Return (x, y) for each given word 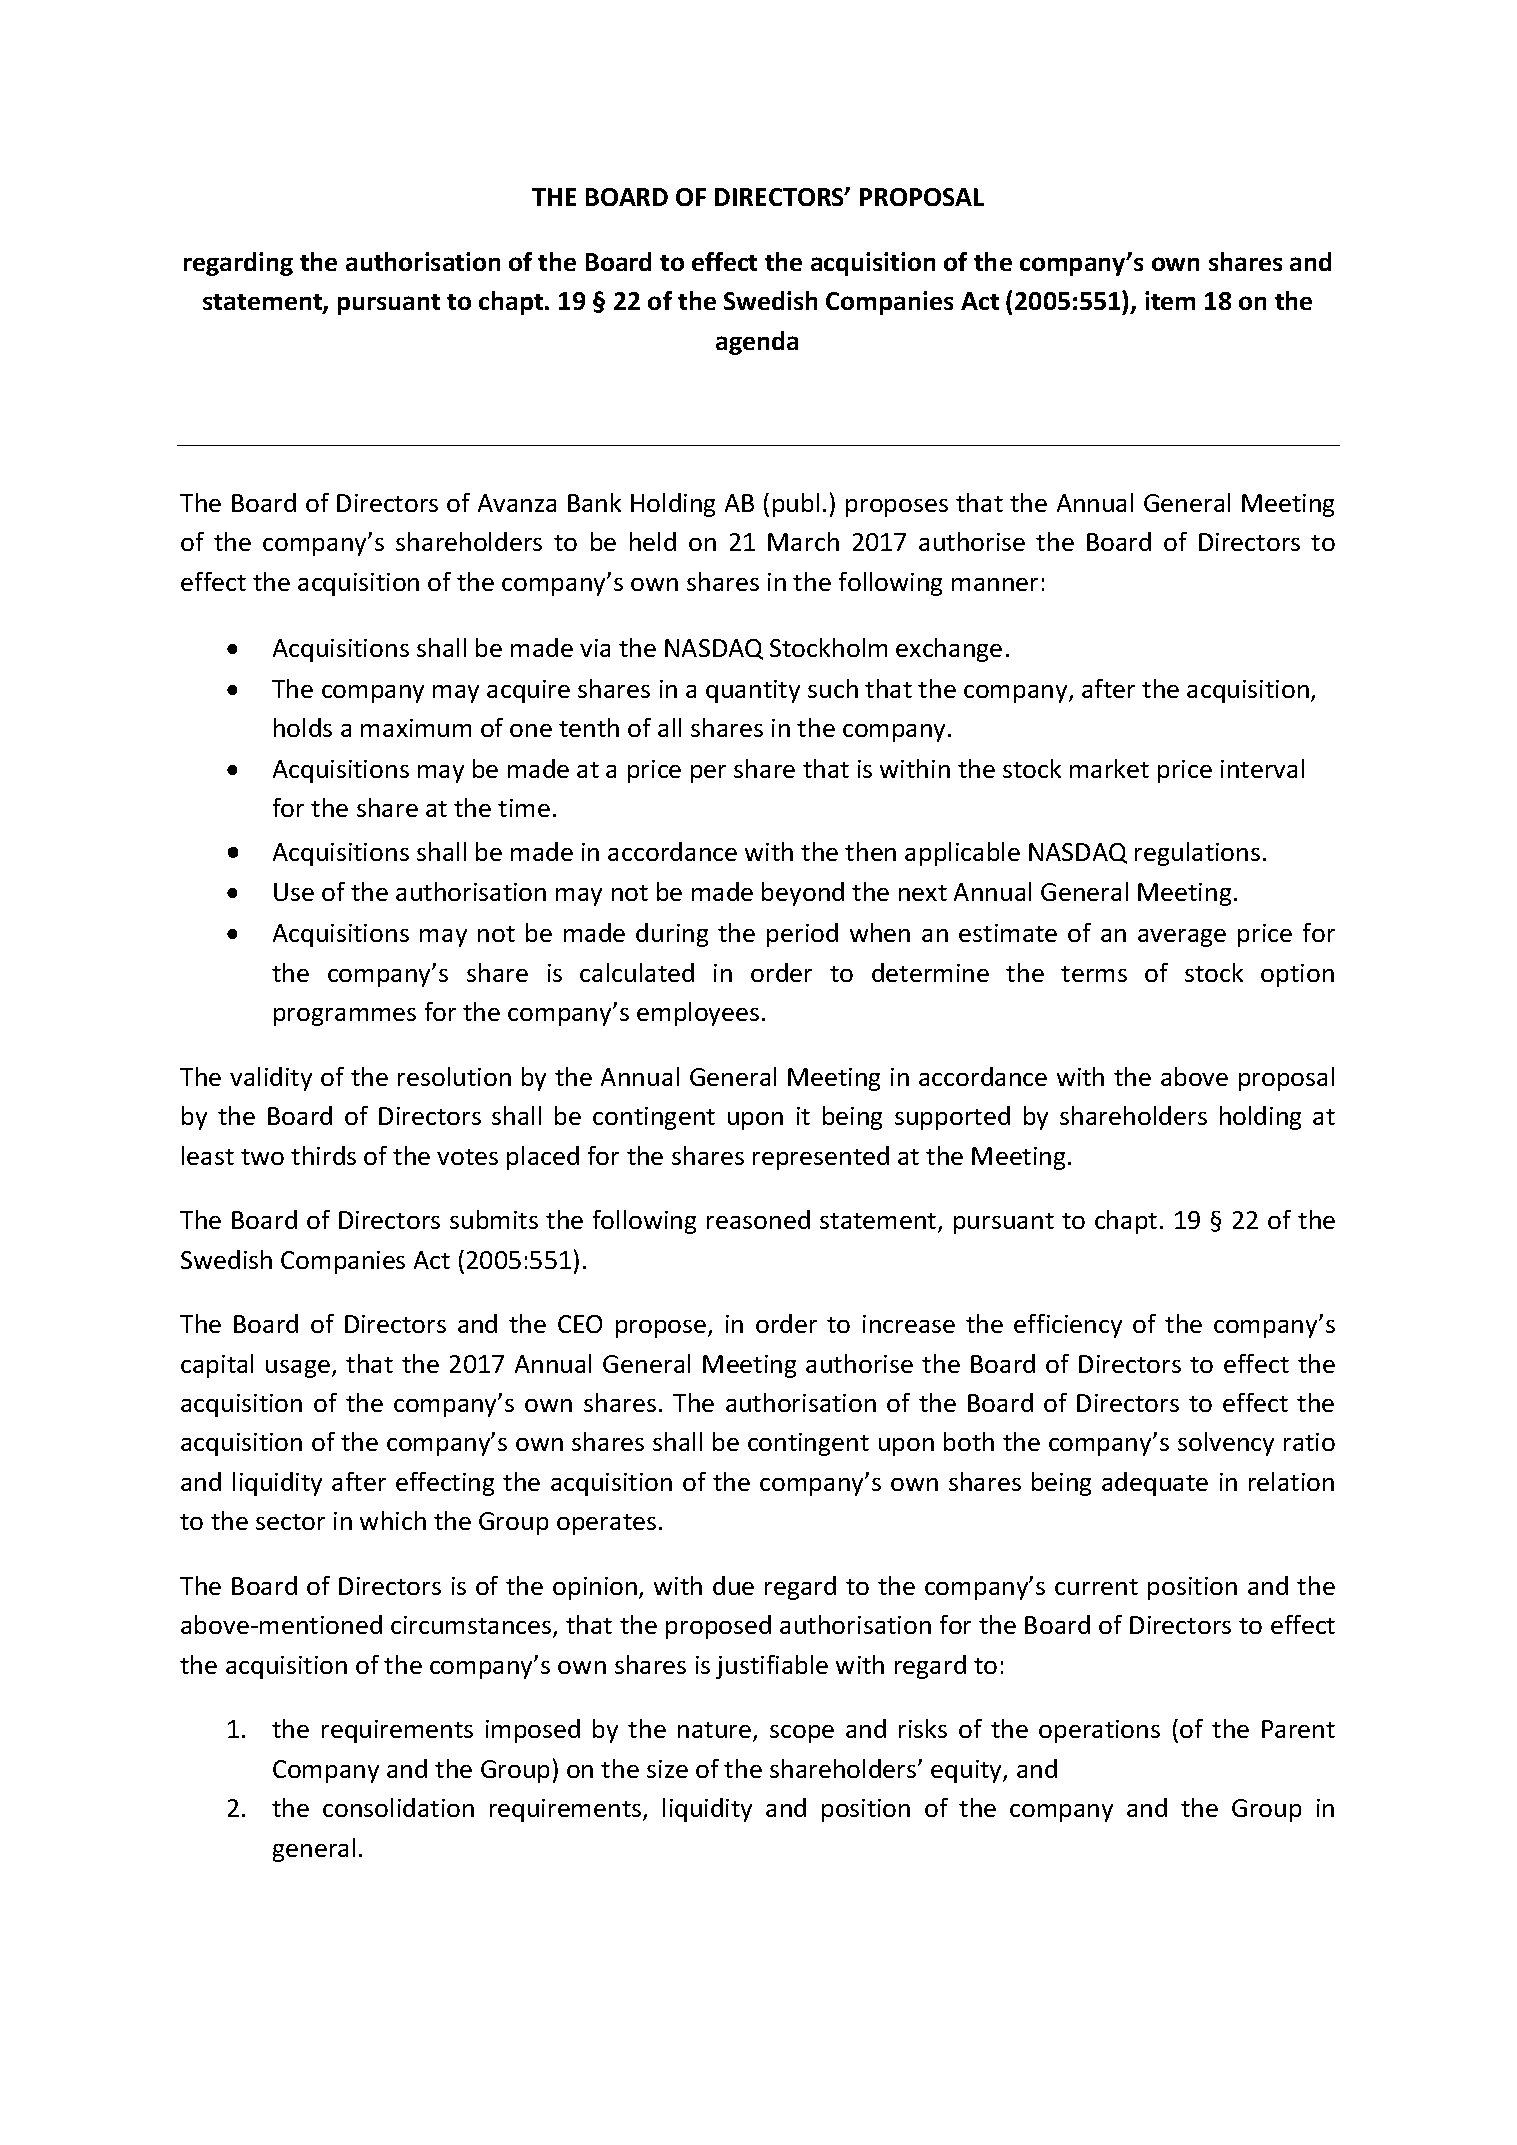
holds (303, 727)
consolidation (398, 1807)
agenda (757, 343)
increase (909, 1324)
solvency (1226, 1444)
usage (298, 1369)
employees (698, 1014)
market (1109, 768)
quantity (753, 691)
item (1170, 300)
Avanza (517, 503)
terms (1094, 974)
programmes (345, 1017)
